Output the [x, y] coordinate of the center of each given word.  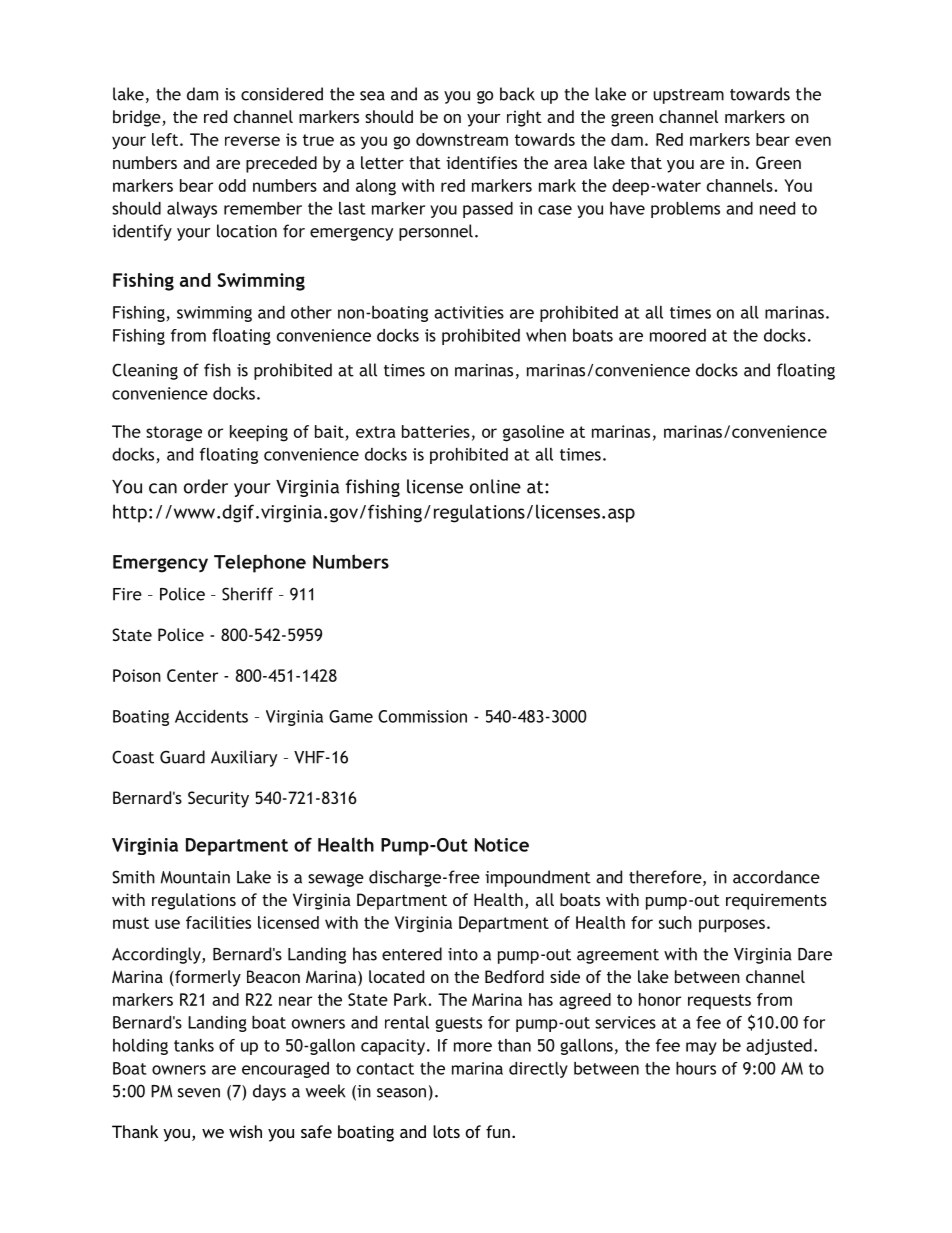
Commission [422, 716]
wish [245, 1131]
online [495, 486]
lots [446, 1131]
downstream [462, 139]
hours [696, 1068]
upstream [688, 96]
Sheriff [247, 594]
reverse [252, 141]
